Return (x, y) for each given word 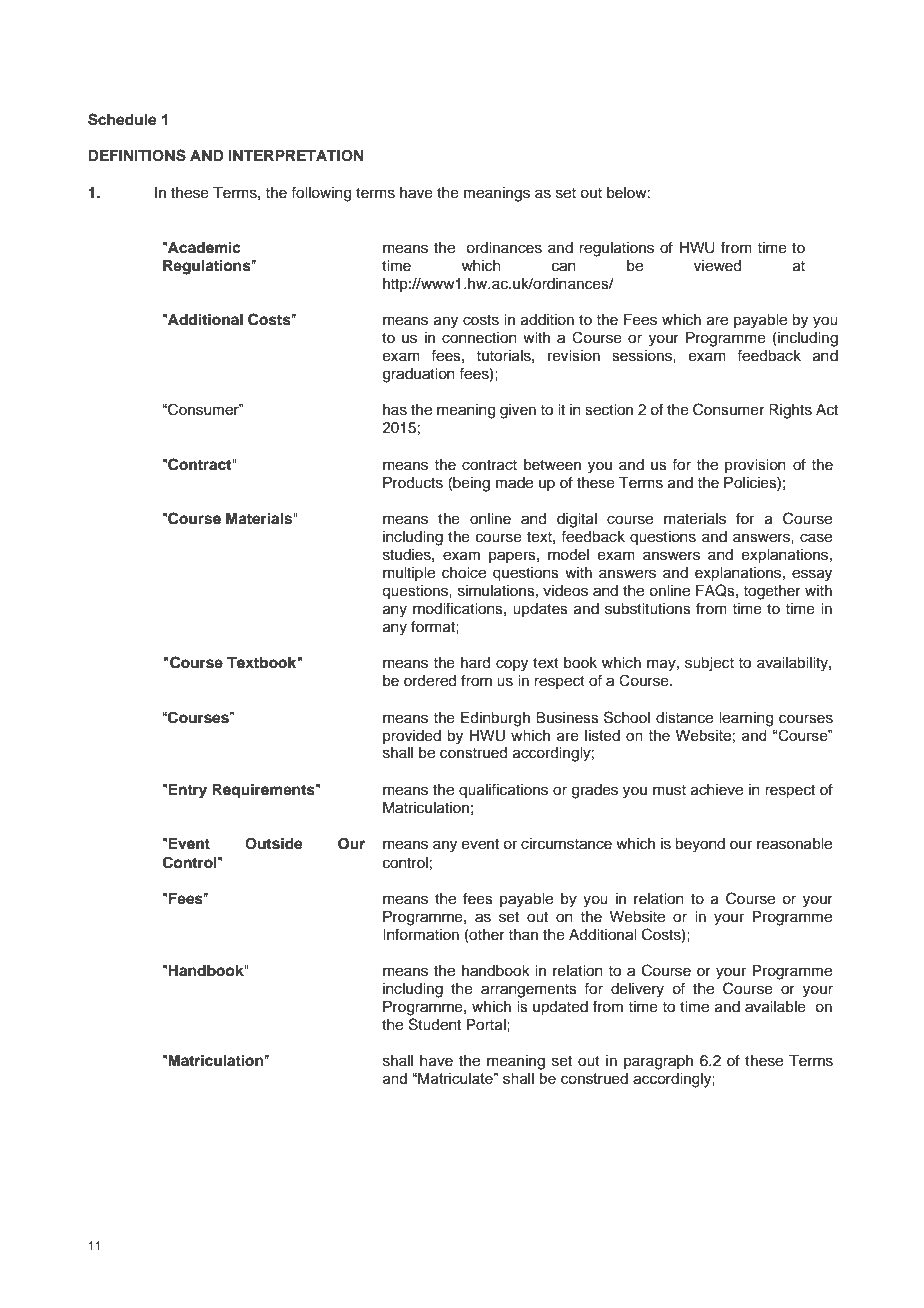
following (321, 194)
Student (435, 1024)
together (772, 592)
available (775, 1007)
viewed (717, 266)
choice (464, 573)
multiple (409, 574)
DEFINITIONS (137, 155)
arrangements (529, 991)
